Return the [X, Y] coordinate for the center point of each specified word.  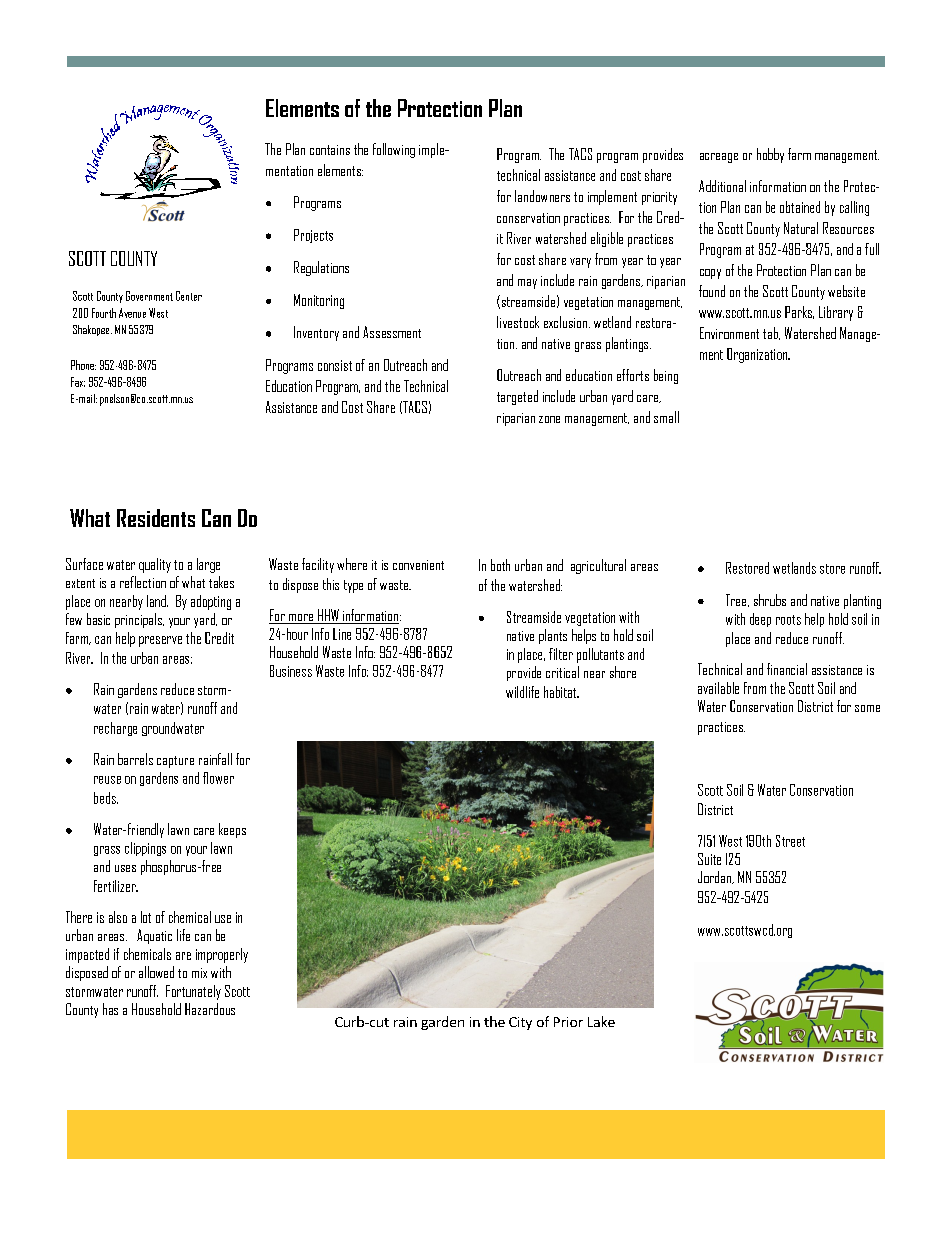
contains [330, 150]
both [500, 565]
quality [155, 565]
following [394, 150]
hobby [770, 155]
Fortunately [193, 992]
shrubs [770, 600]
